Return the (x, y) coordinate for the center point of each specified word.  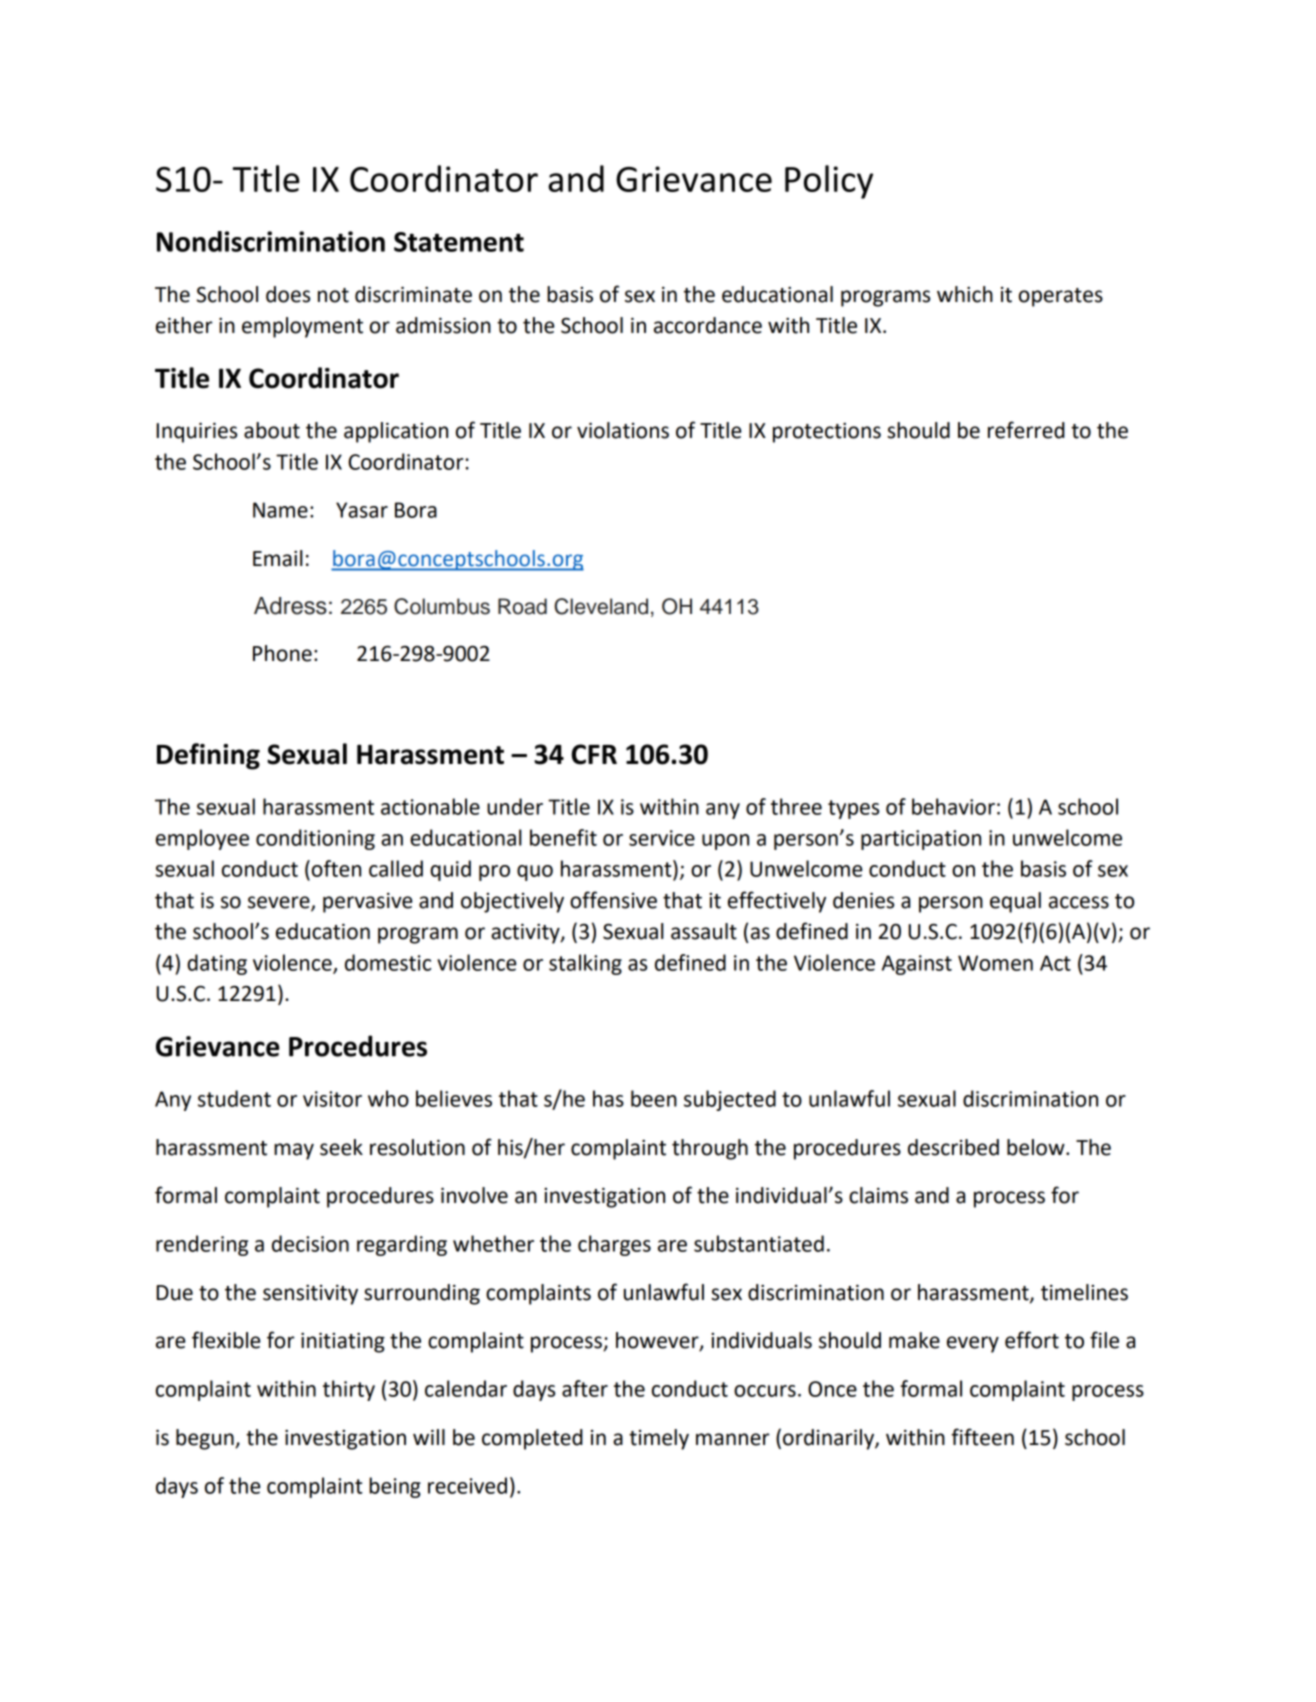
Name (280, 510)
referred (1026, 430)
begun (206, 1439)
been (654, 1098)
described (953, 1147)
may (294, 1151)
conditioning (315, 839)
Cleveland (601, 606)
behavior (953, 806)
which (965, 294)
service (662, 838)
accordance (708, 325)
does (288, 294)
